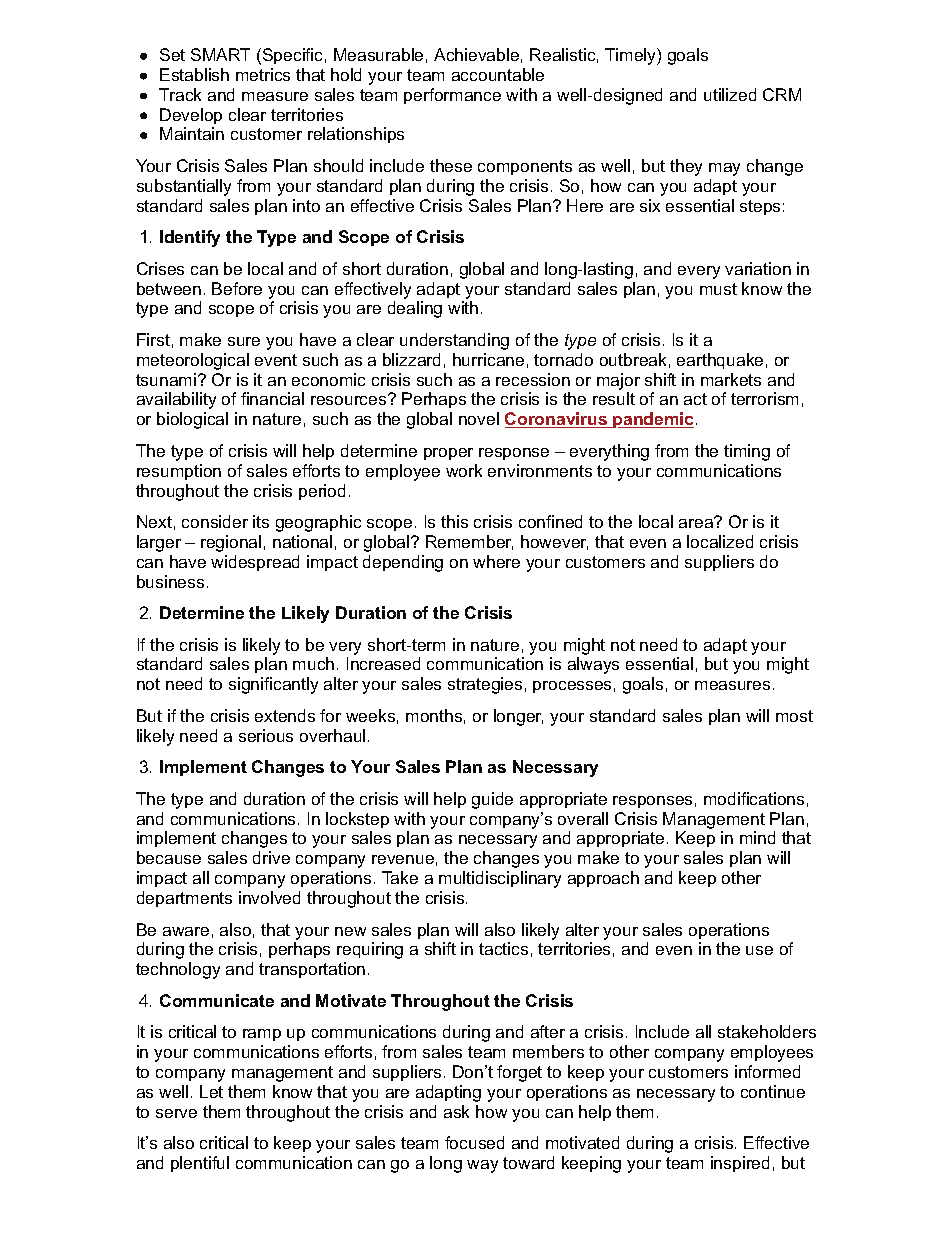 The height and width of the screenshot is (1233, 952). Describe the element at coordinates (697, 522) in the screenshot. I see `area` at that location.
